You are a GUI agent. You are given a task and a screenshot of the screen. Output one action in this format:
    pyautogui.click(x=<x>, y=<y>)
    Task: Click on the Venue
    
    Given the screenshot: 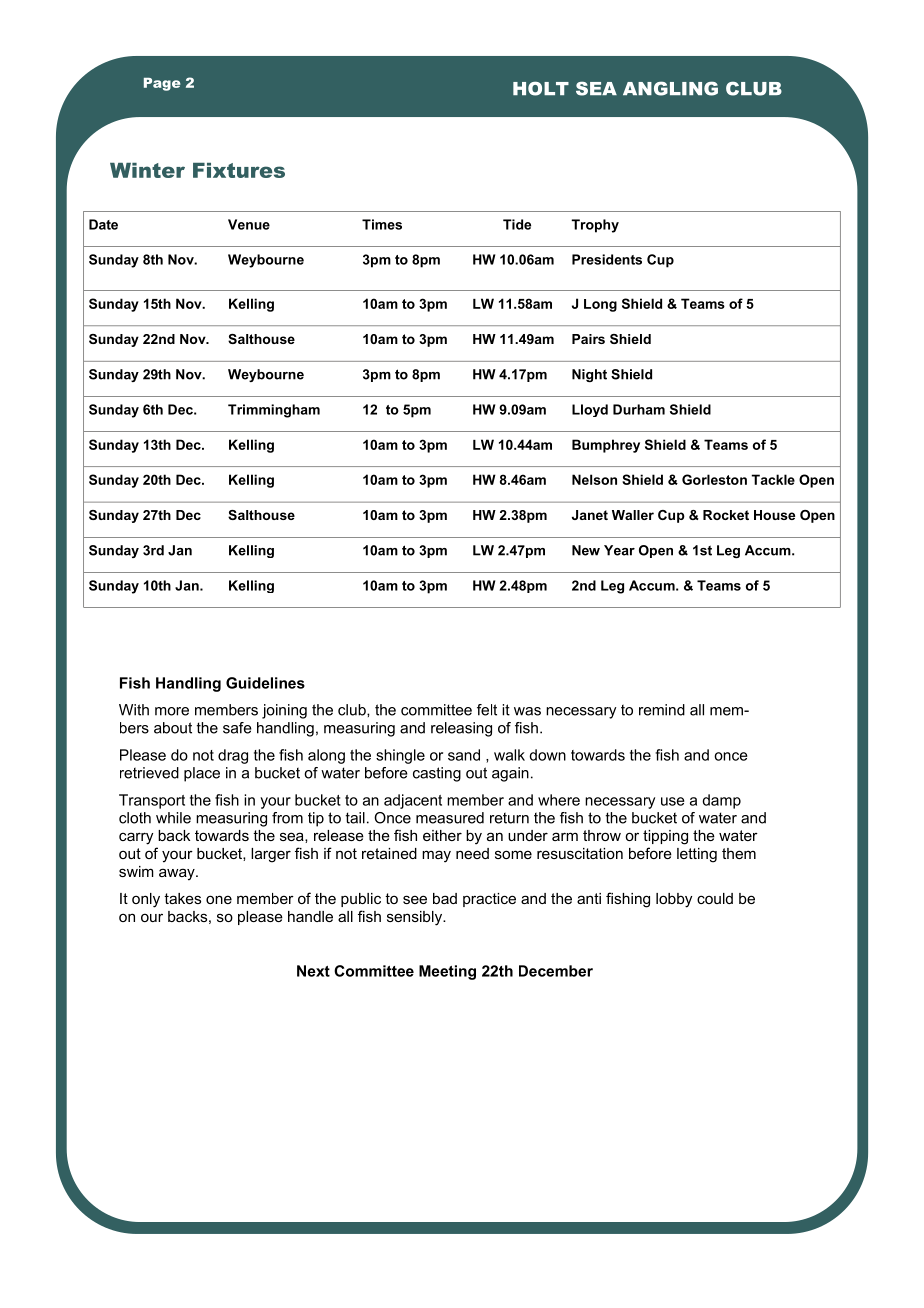 What is the action you would take?
    pyautogui.click(x=249, y=224)
